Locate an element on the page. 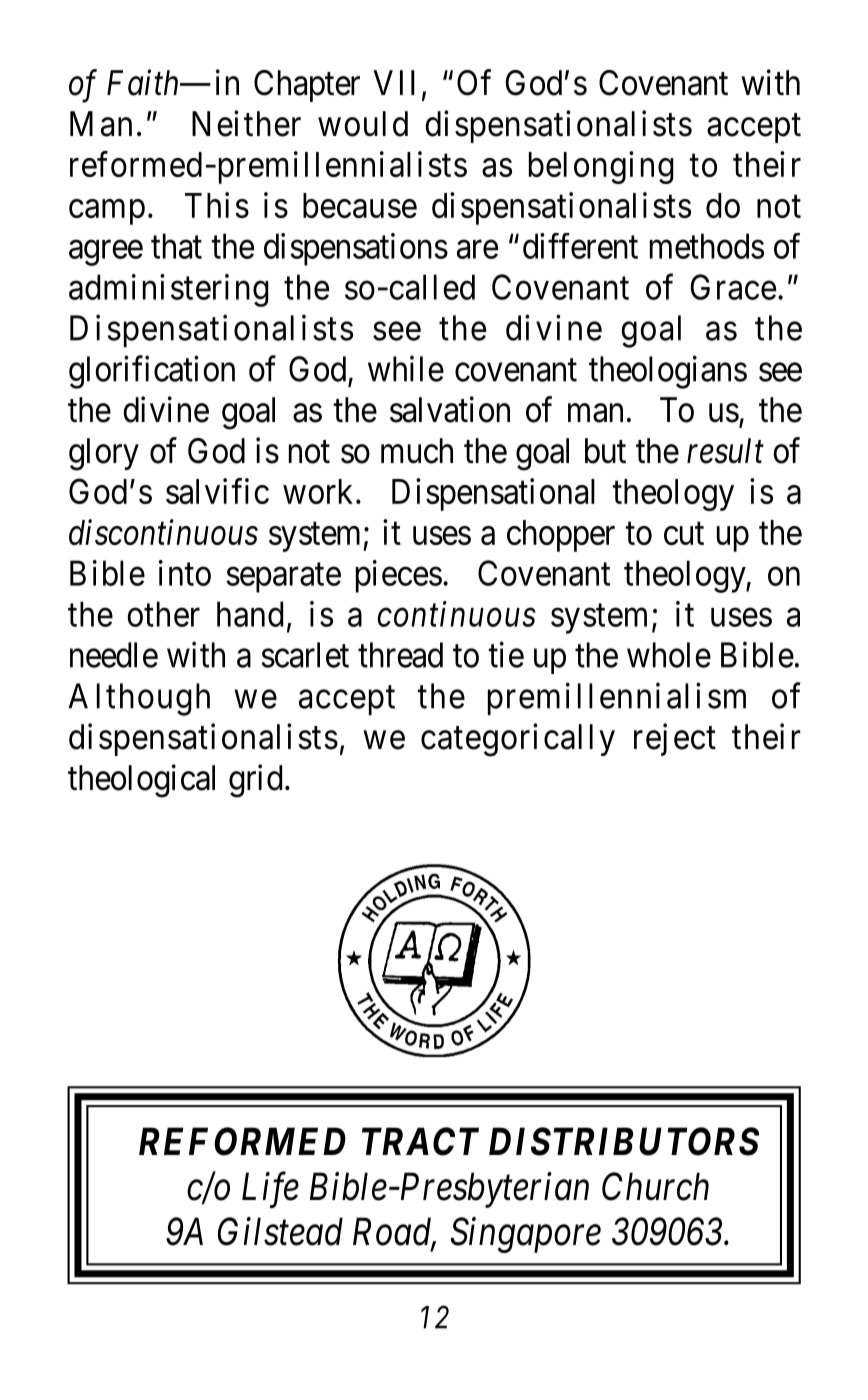 Image resolution: width=868 pixels, height=1400 pixels. while is located at coordinates (406, 368).
